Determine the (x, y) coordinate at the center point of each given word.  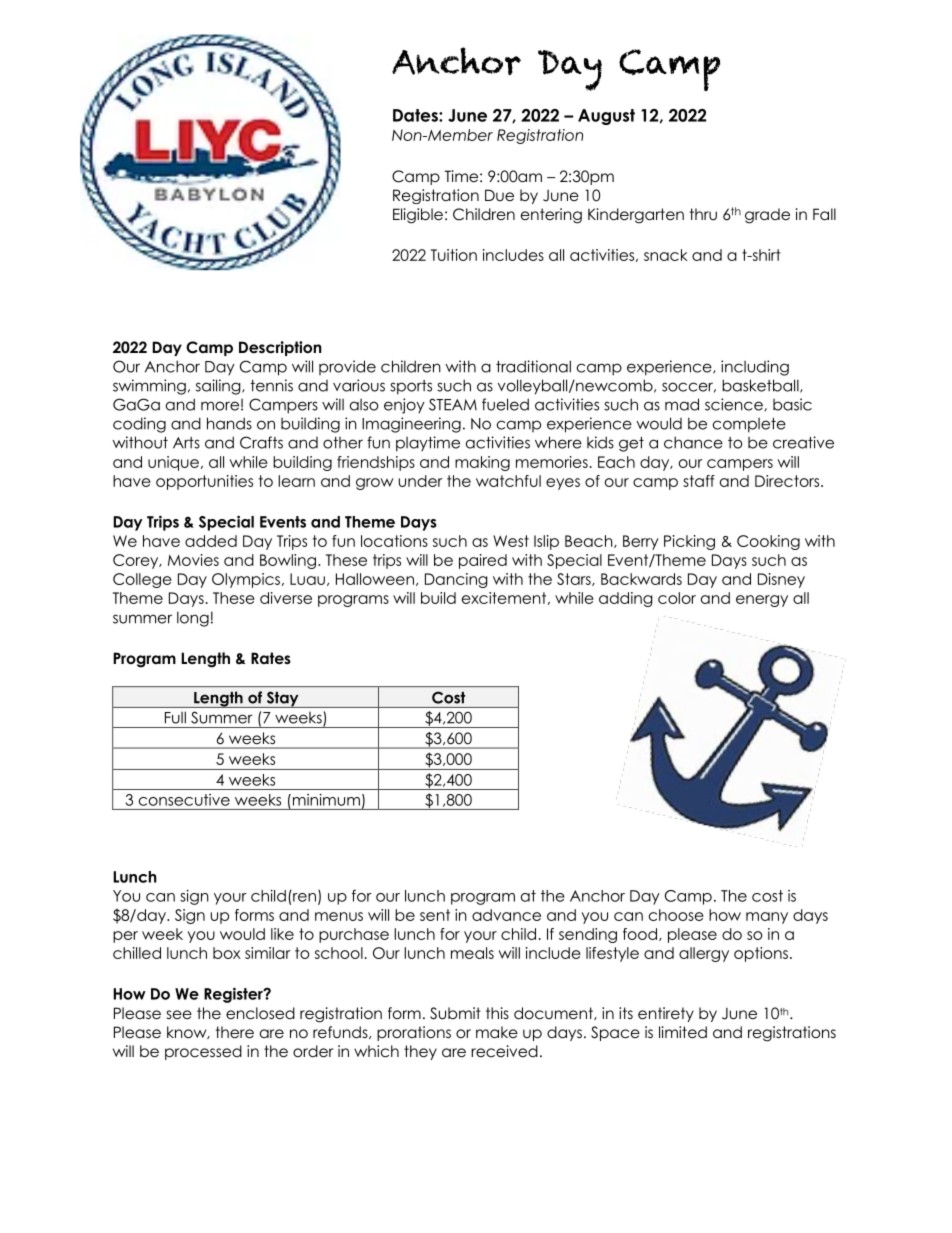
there (235, 1032)
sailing (219, 387)
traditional (533, 366)
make (497, 1032)
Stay (282, 699)
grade (767, 216)
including (755, 368)
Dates (416, 115)
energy (762, 601)
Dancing (456, 580)
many (767, 918)
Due (499, 195)
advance (506, 915)
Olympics (246, 580)
